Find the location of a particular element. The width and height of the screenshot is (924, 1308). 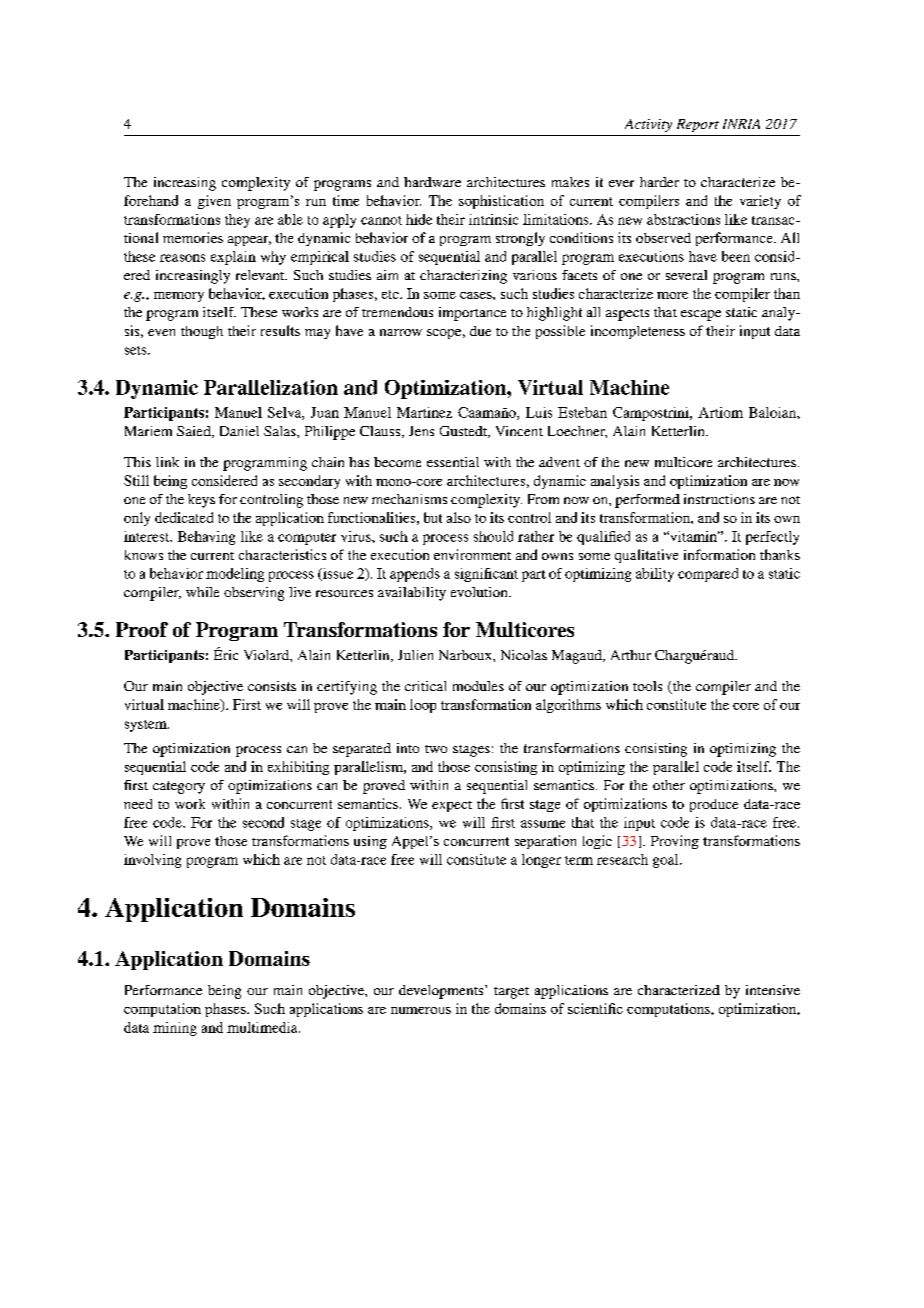

significant is located at coordinates (486, 575).
